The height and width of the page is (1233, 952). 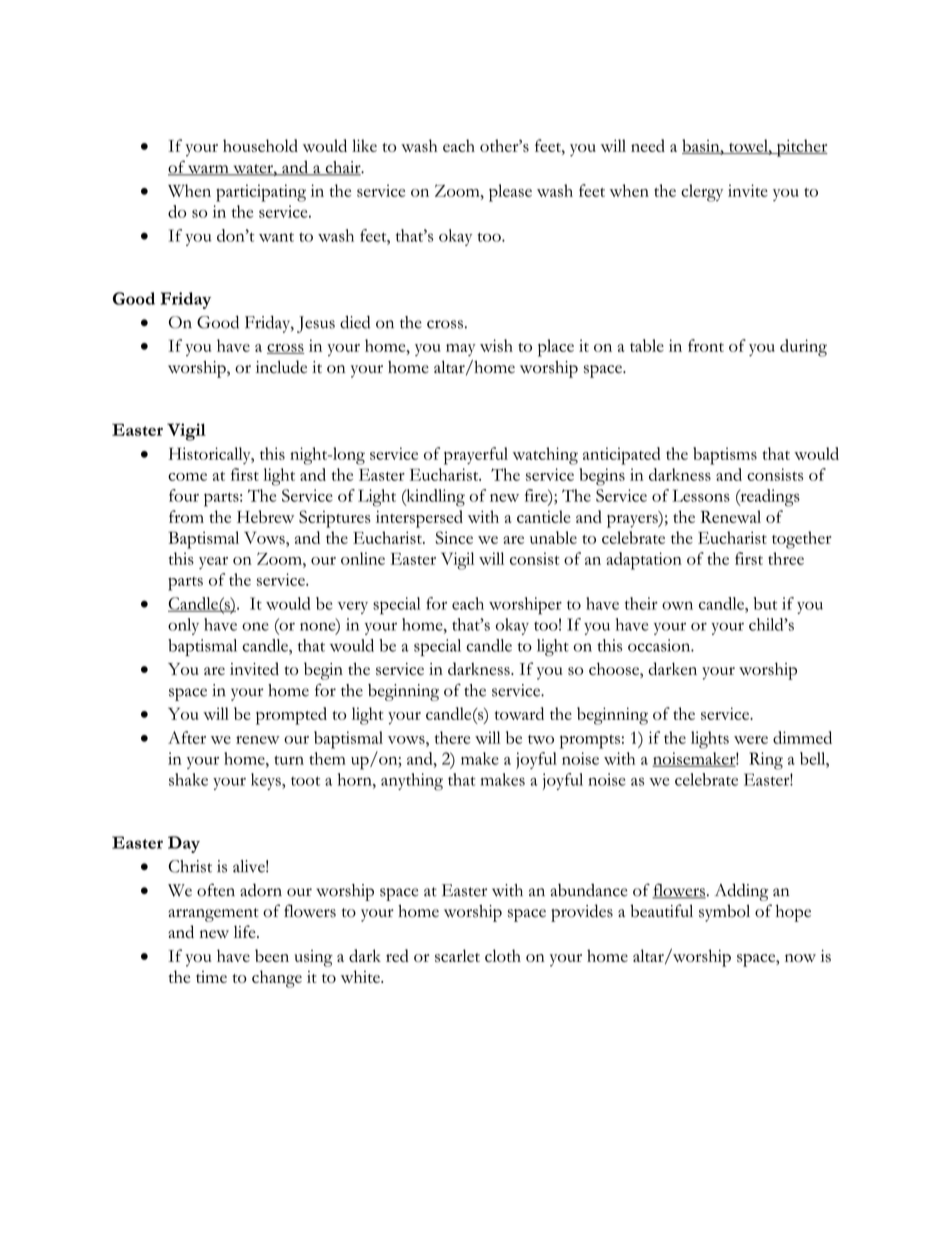 I want to click on were, so click(x=751, y=740).
